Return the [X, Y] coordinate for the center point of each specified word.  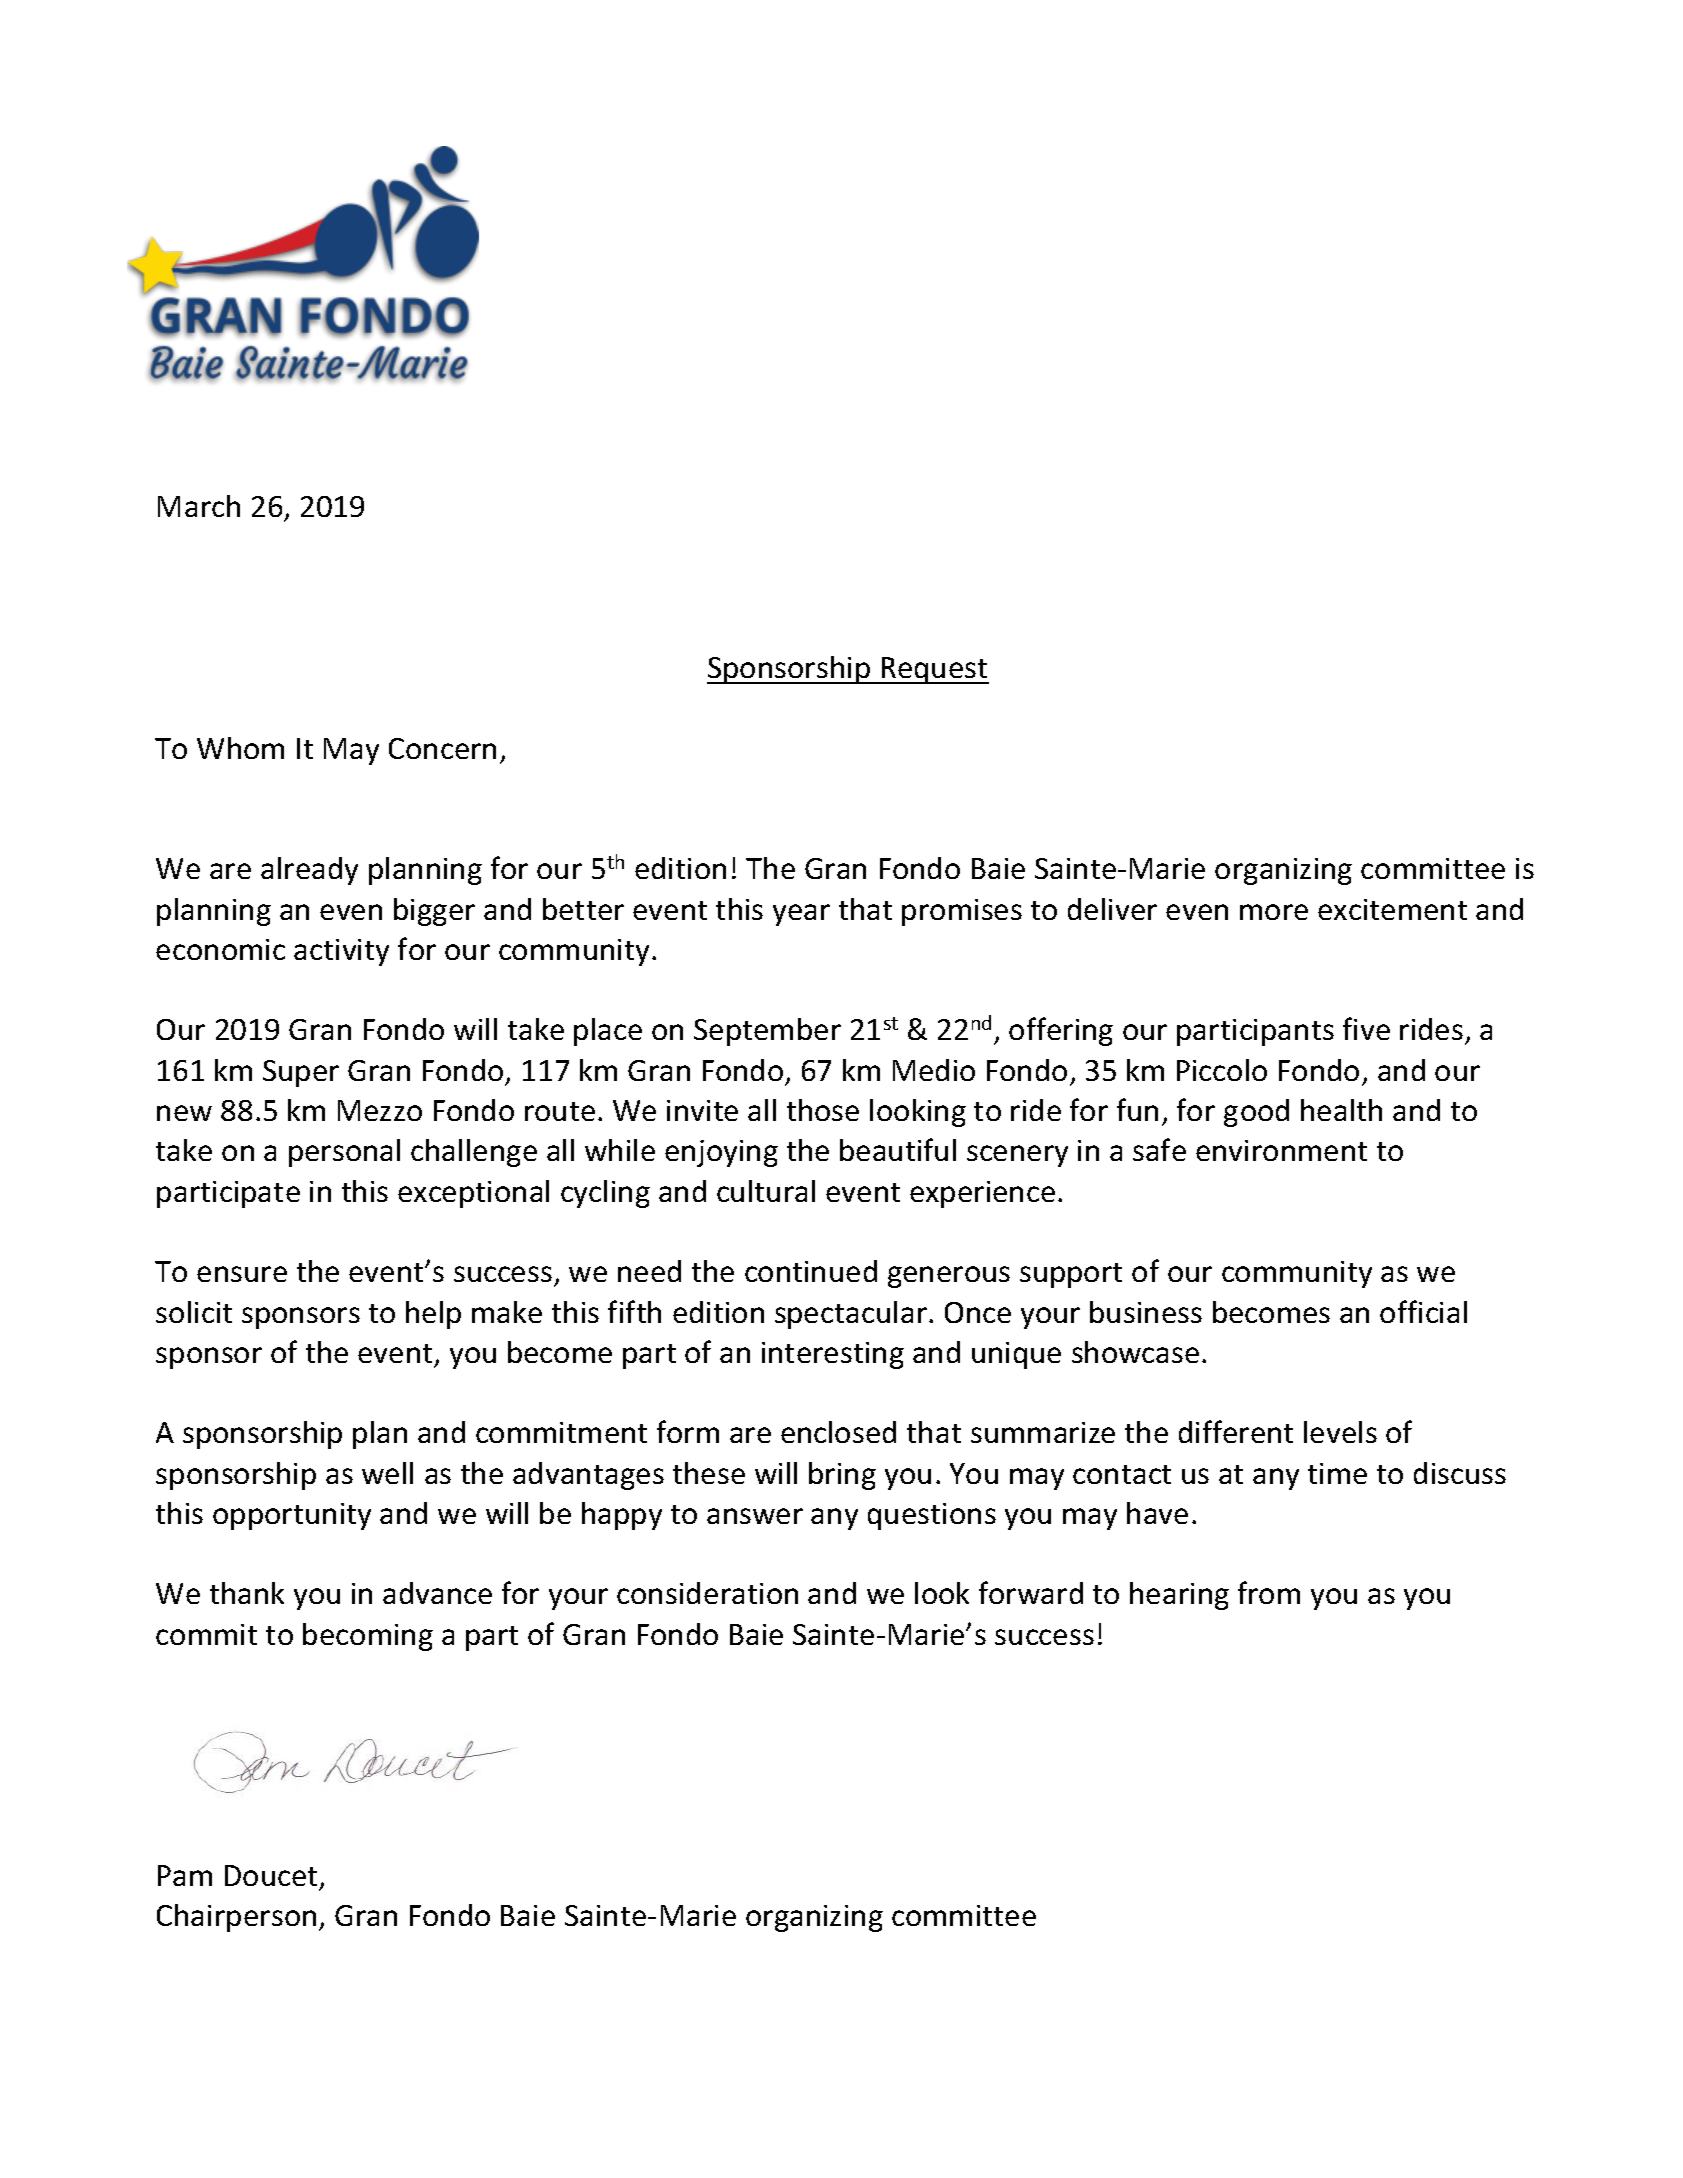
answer [755, 1516]
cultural [766, 1191]
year [801, 915]
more [1274, 912]
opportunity [292, 1516]
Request [934, 670]
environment [1281, 1150]
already [309, 871]
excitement [1392, 909]
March [199, 506]
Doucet [271, 1875]
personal [344, 1153]
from [1269, 1592]
